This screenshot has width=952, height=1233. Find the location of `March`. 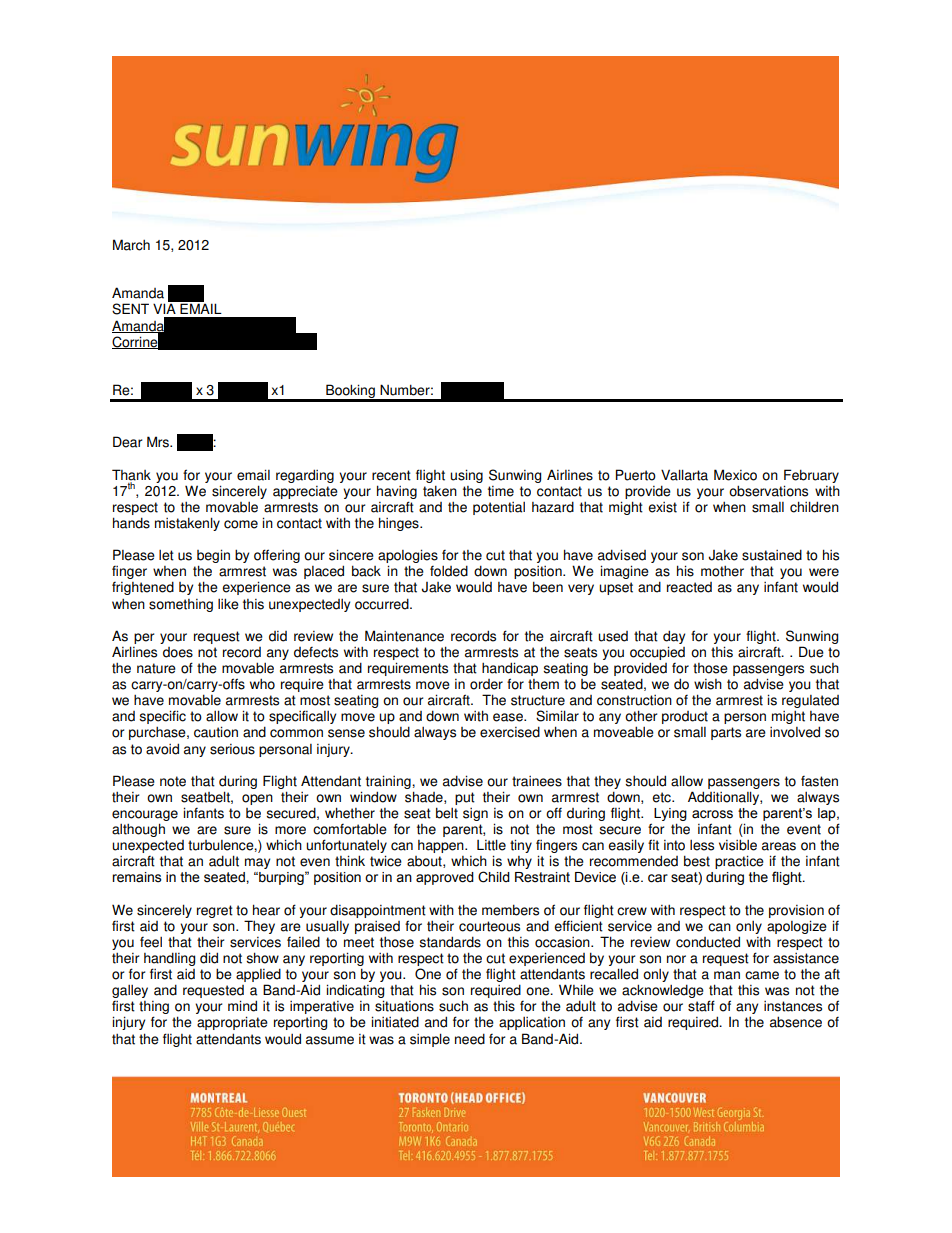

March is located at coordinates (131, 245).
